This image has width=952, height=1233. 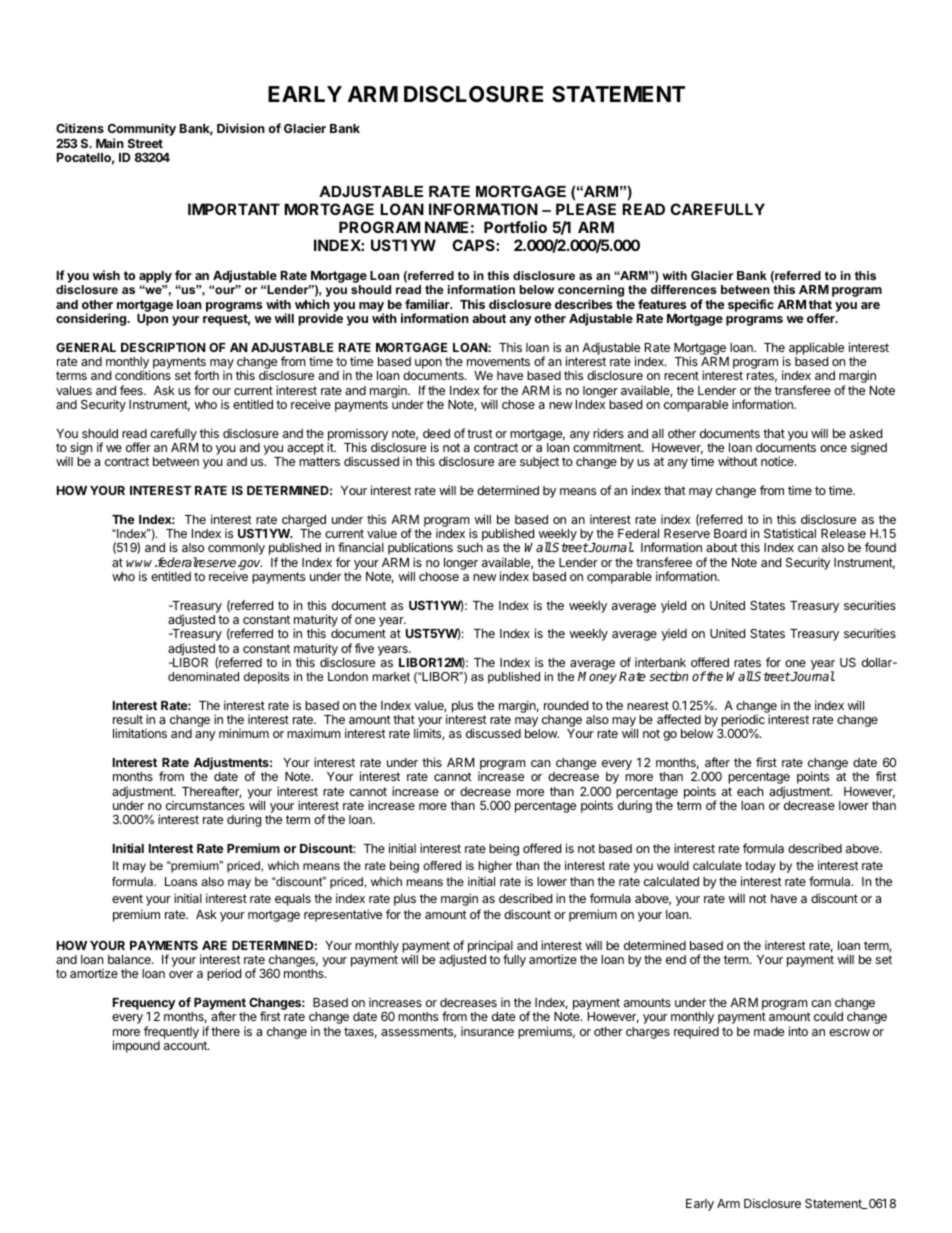 What do you see at coordinates (236, 549) in the image?
I see `commonly` at bounding box center [236, 549].
